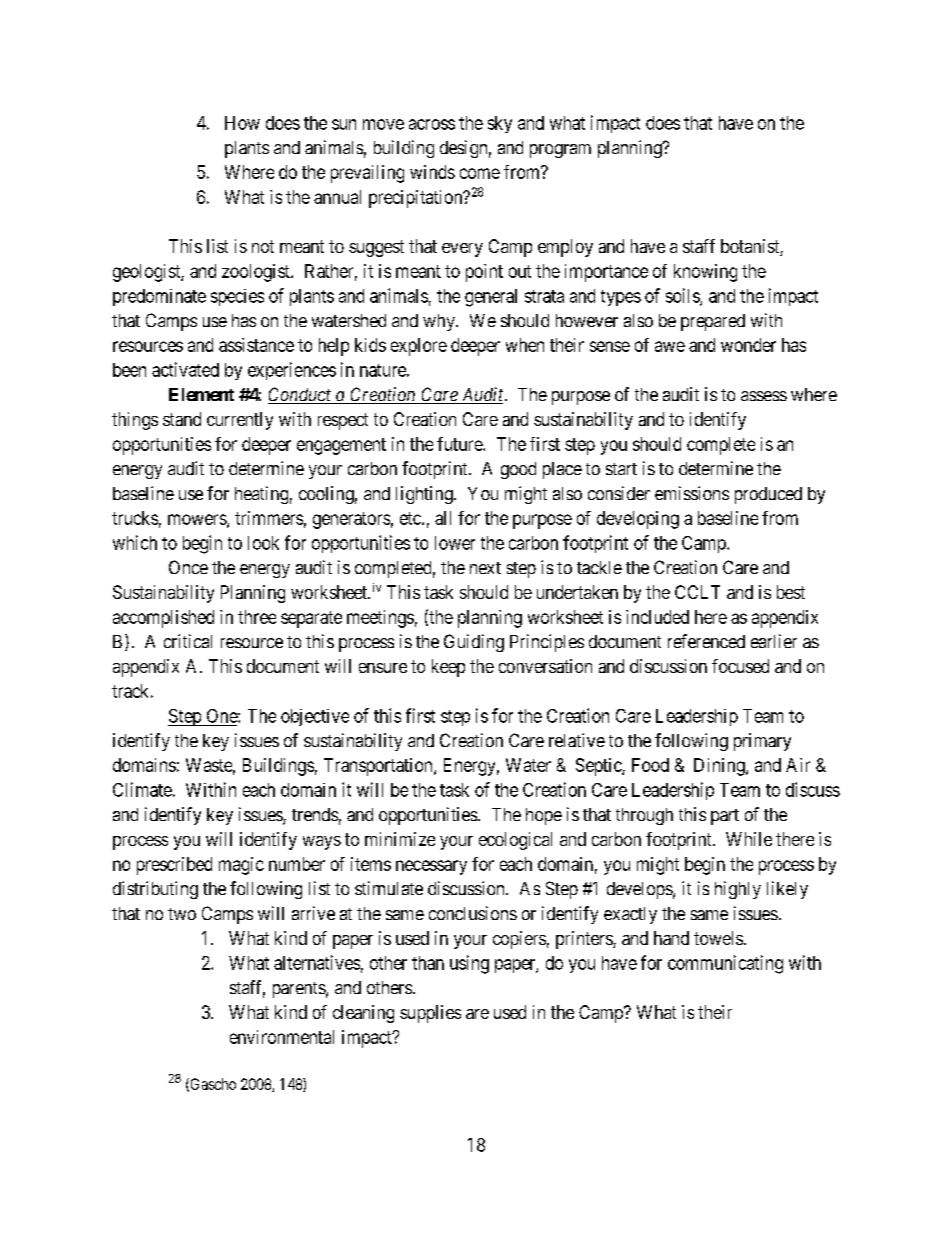 The image size is (952, 1233). Describe the element at coordinates (282, 1037) in the screenshot. I see `environmental` at that location.
